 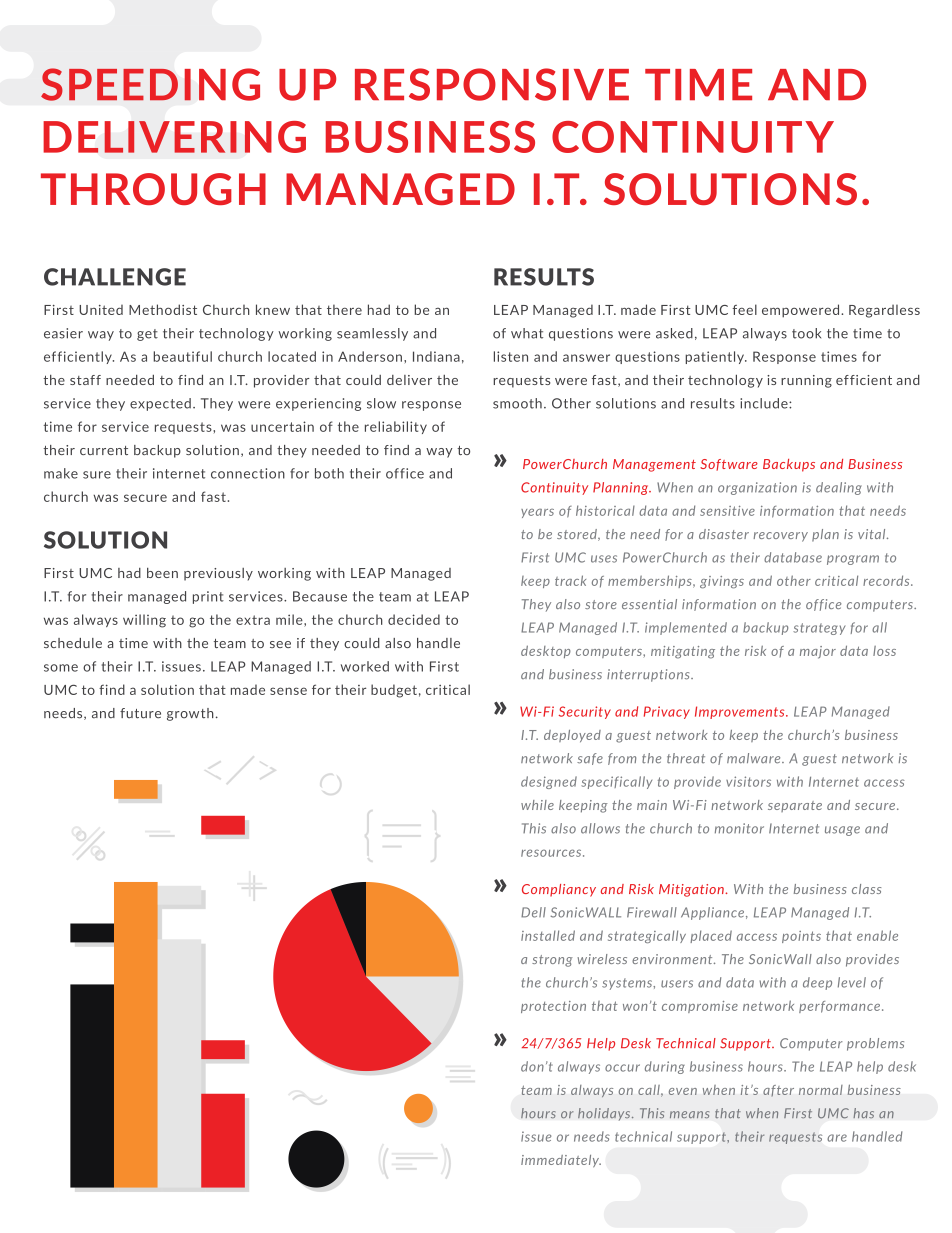 I want to click on running, so click(x=806, y=381).
